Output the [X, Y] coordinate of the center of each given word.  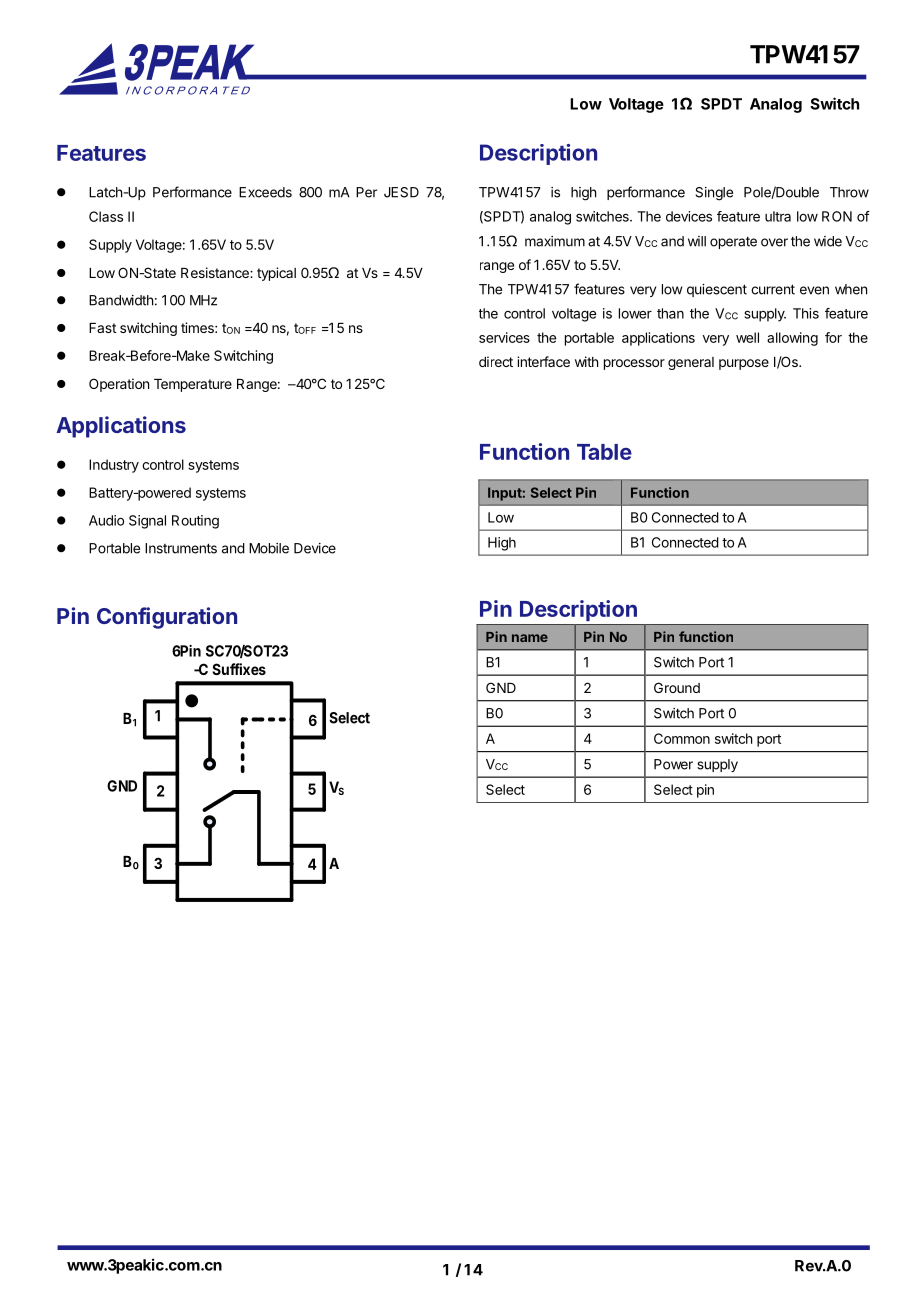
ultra [778, 216]
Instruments [181, 548]
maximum [555, 241]
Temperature [193, 385]
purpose [744, 364]
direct [496, 361]
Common [682, 738]
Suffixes [239, 669]
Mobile [269, 548]
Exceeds [265, 192]
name [530, 638]
